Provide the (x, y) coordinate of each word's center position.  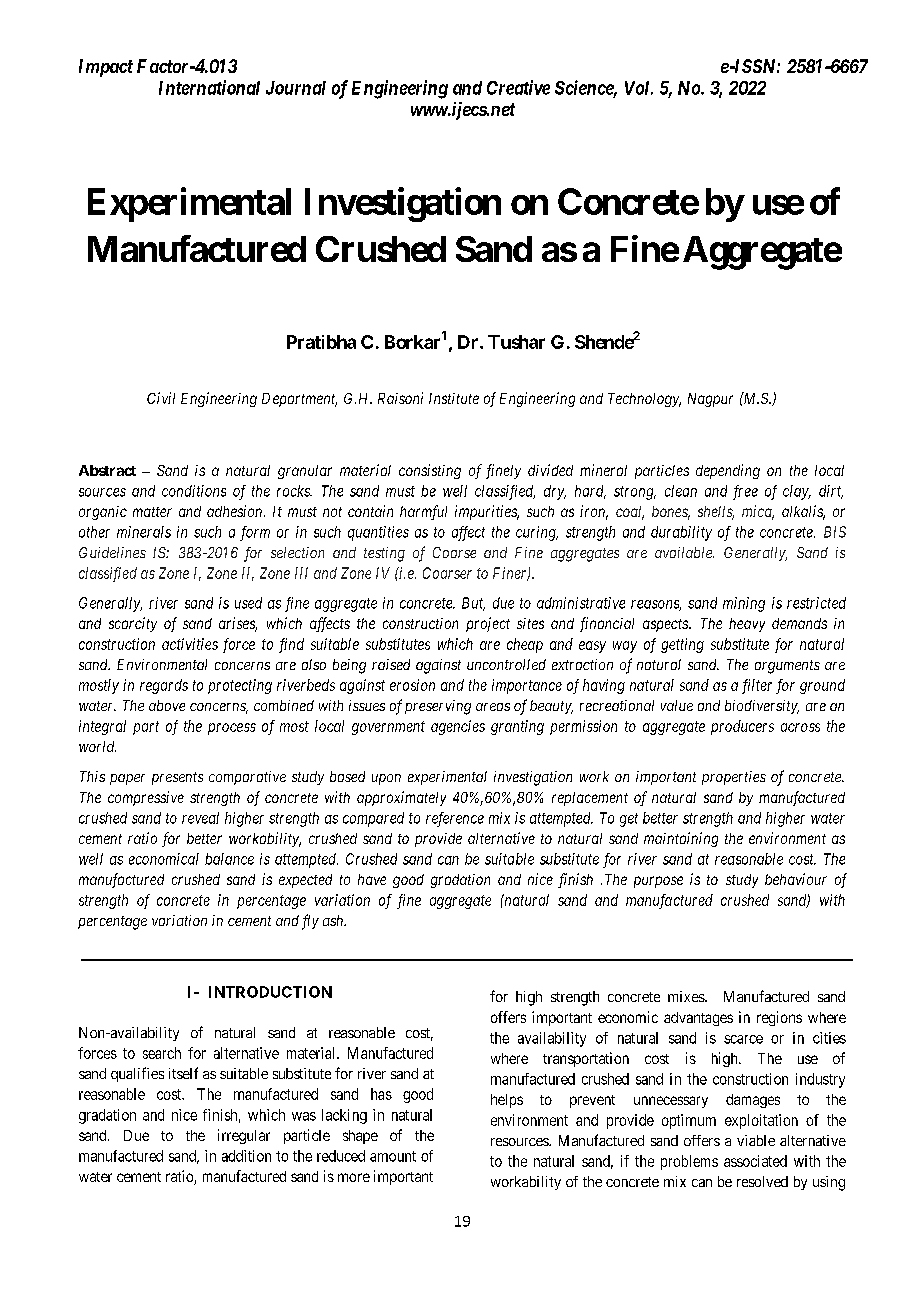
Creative (518, 87)
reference (455, 819)
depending (728, 471)
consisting (430, 471)
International (209, 87)
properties (734, 778)
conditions (194, 491)
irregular (244, 1136)
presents (177, 778)
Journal (296, 88)
